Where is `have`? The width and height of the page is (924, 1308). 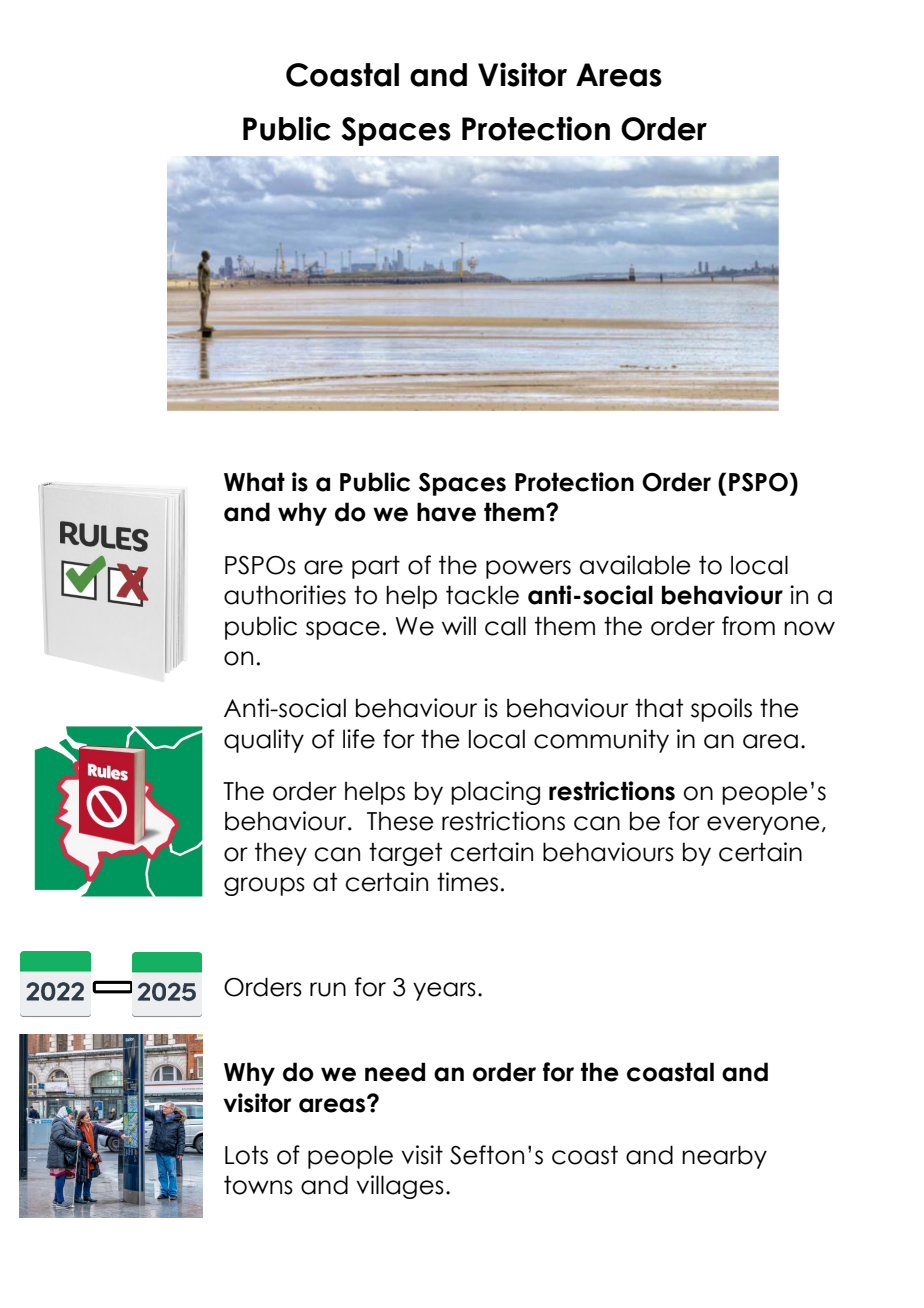 have is located at coordinates (446, 512).
